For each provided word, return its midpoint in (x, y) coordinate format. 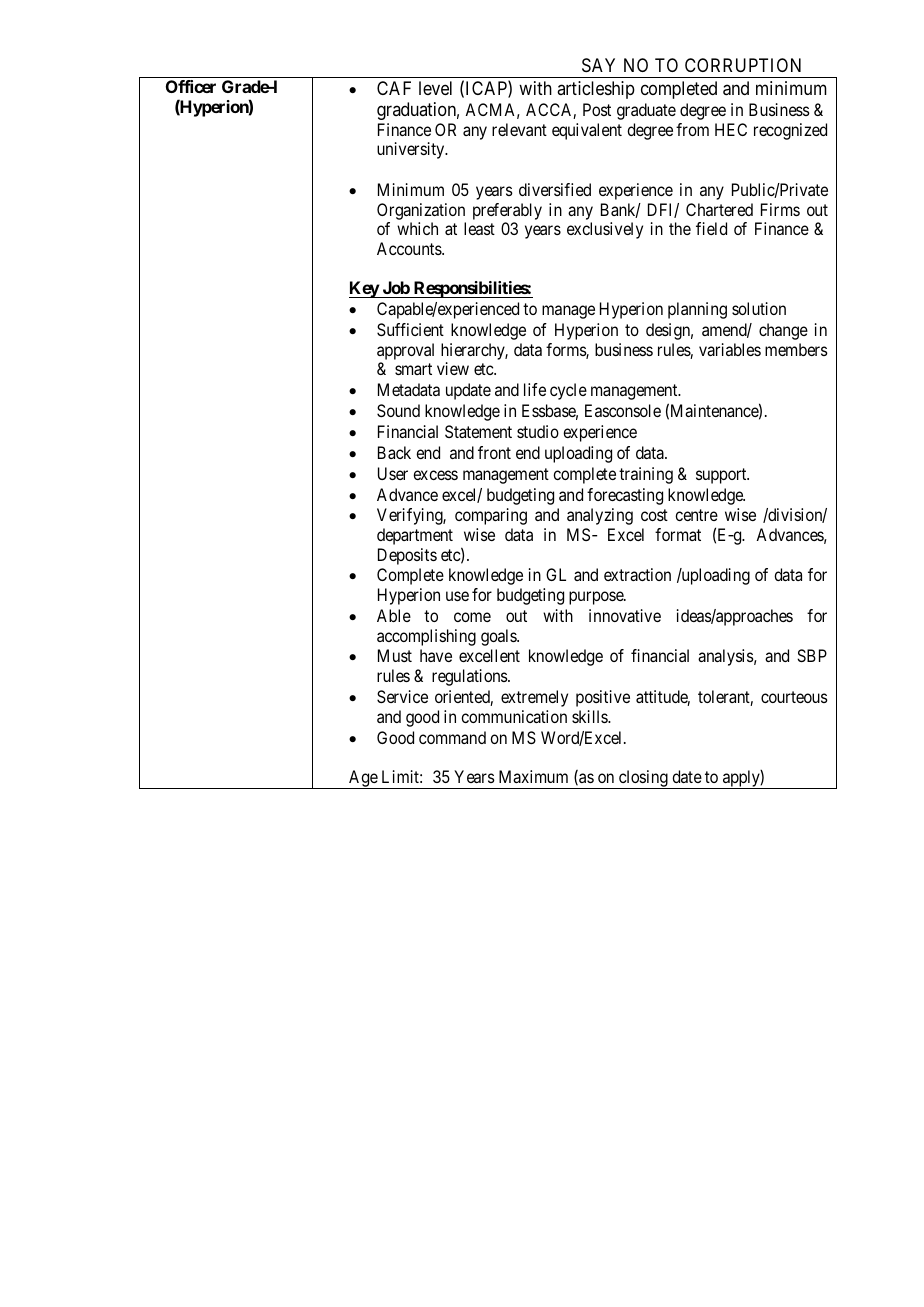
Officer (191, 86)
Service (402, 696)
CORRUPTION (743, 65)
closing (643, 779)
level (435, 88)
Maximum (533, 776)
